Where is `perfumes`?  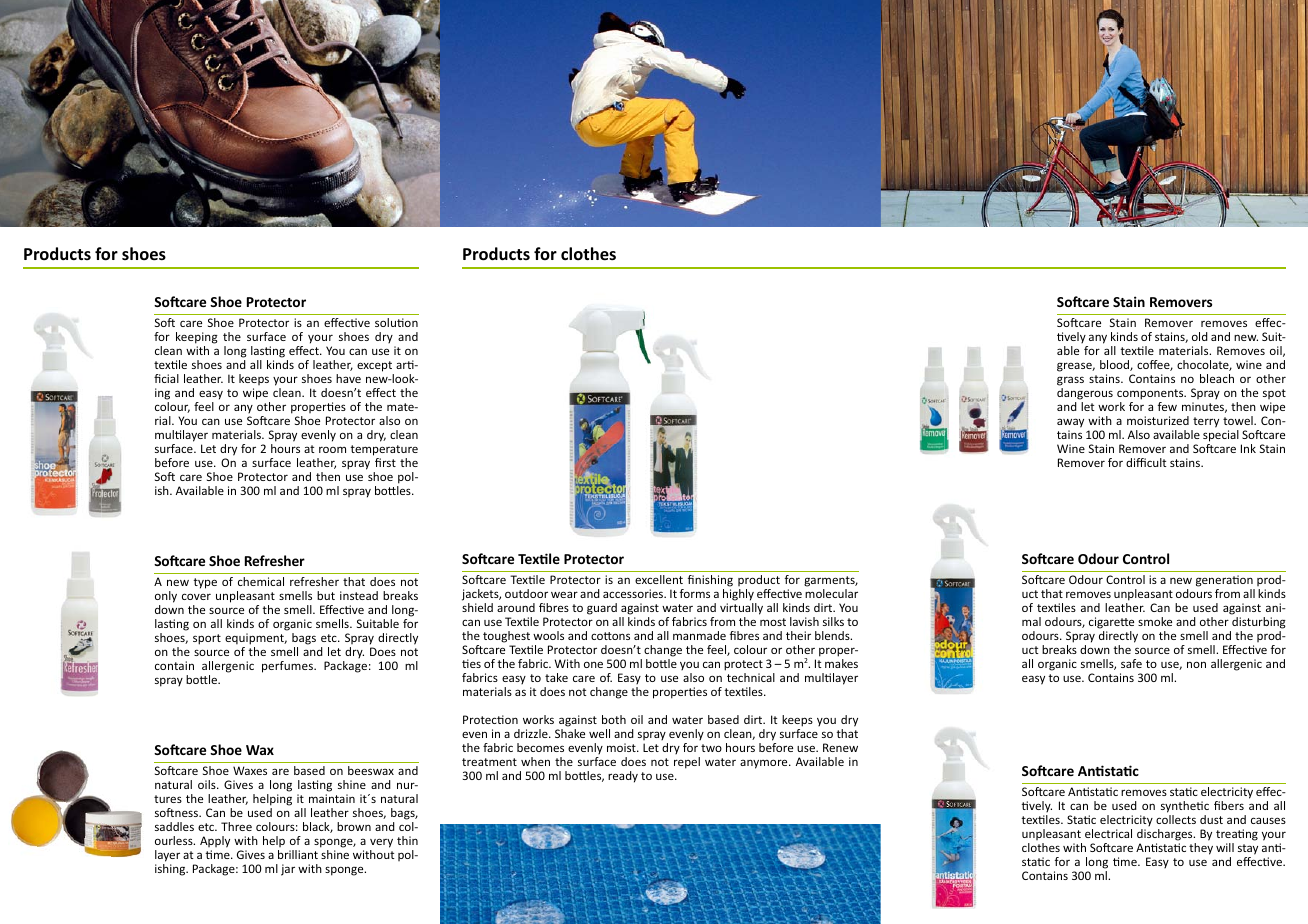 perfumes is located at coordinates (288, 667).
